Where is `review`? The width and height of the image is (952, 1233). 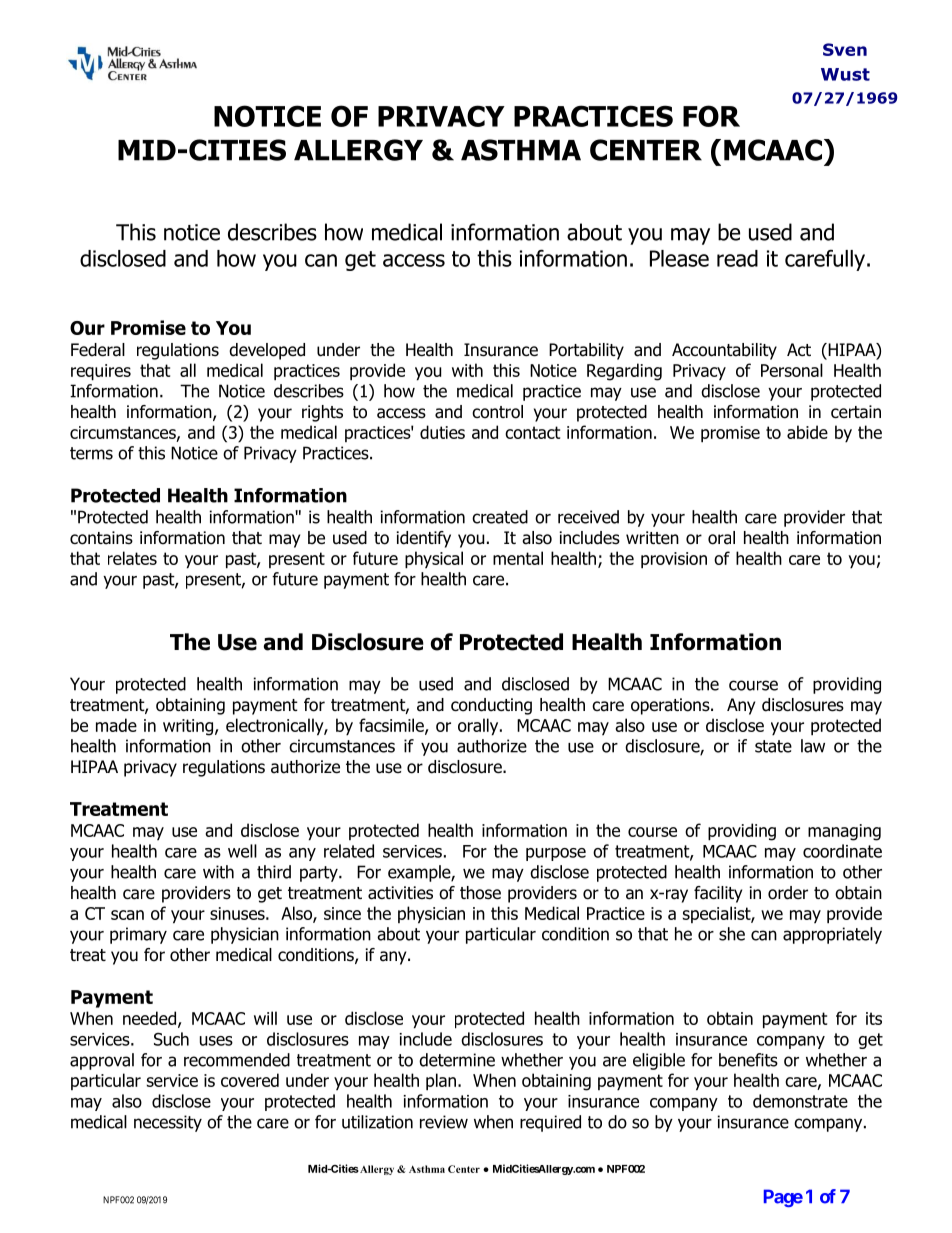 review is located at coordinates (444, 1122).
